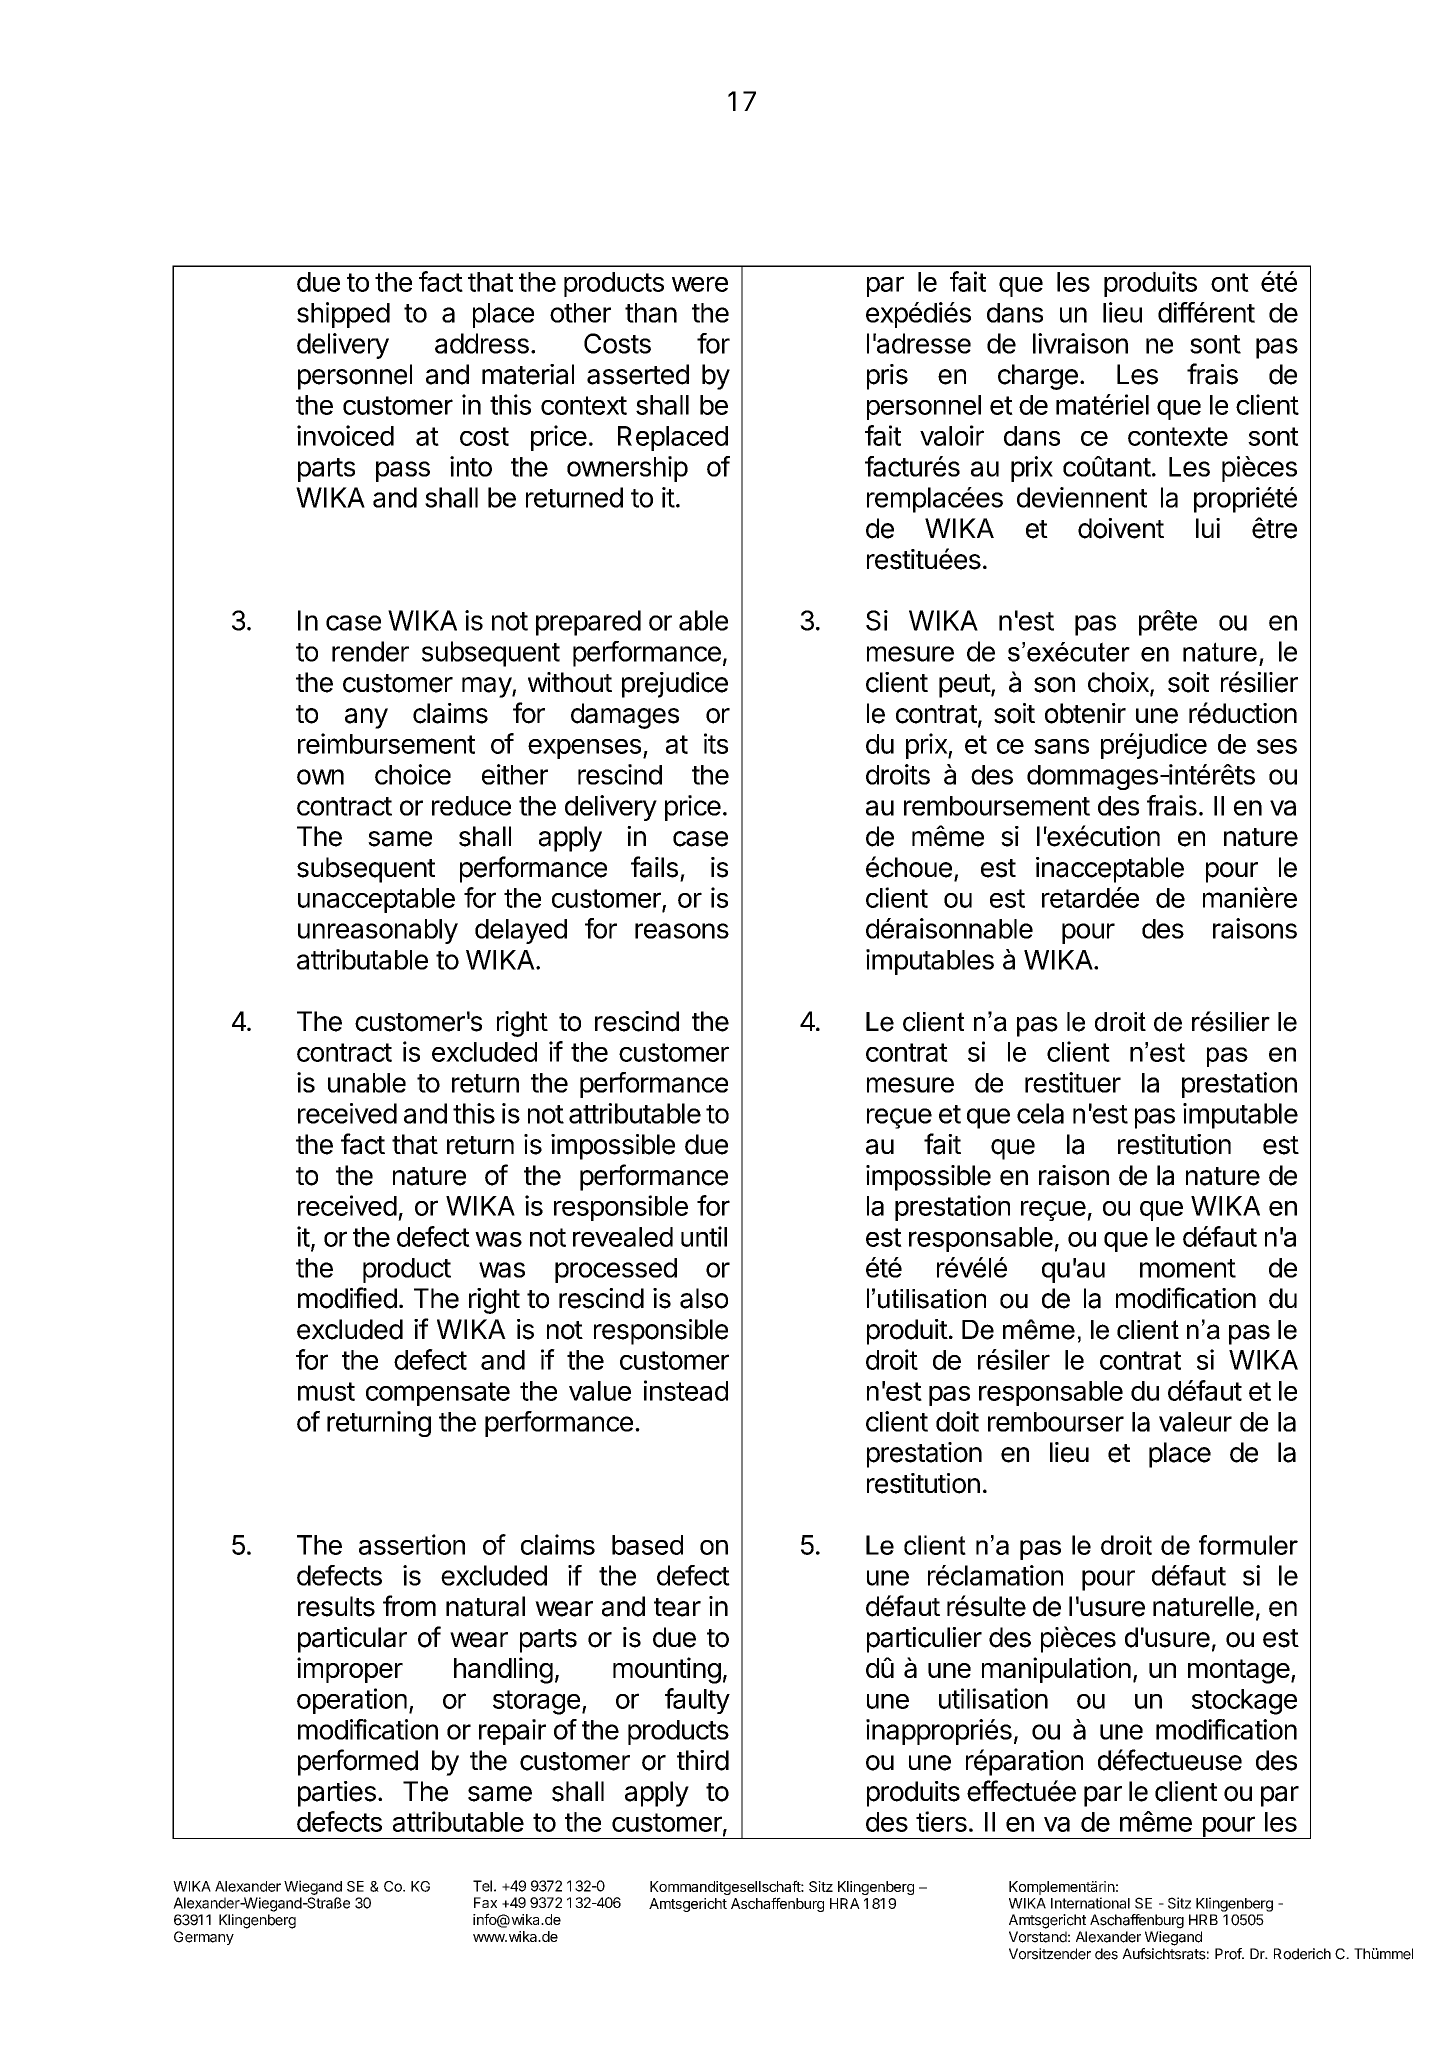  Describe the element at coordinates (204, 1938) in the screenshot. I see `Germany` at that location.
